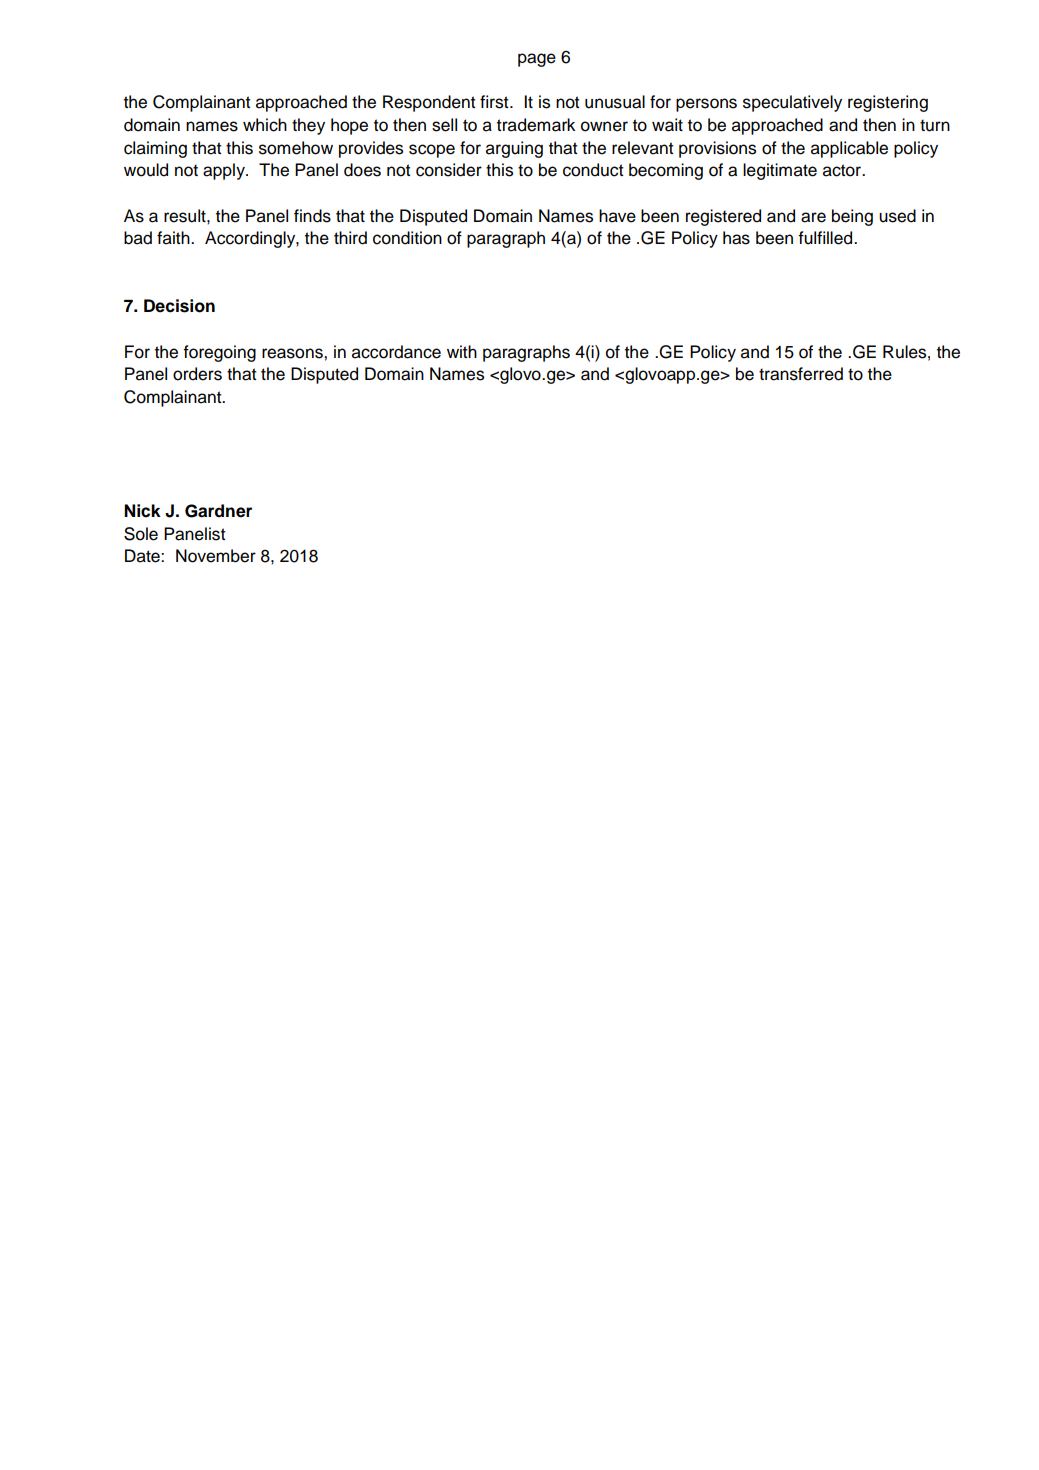 The height and width of the image is (1470, 1039). Describe the element at coordinates (265, 125) in the image. I see `which` at that location.
